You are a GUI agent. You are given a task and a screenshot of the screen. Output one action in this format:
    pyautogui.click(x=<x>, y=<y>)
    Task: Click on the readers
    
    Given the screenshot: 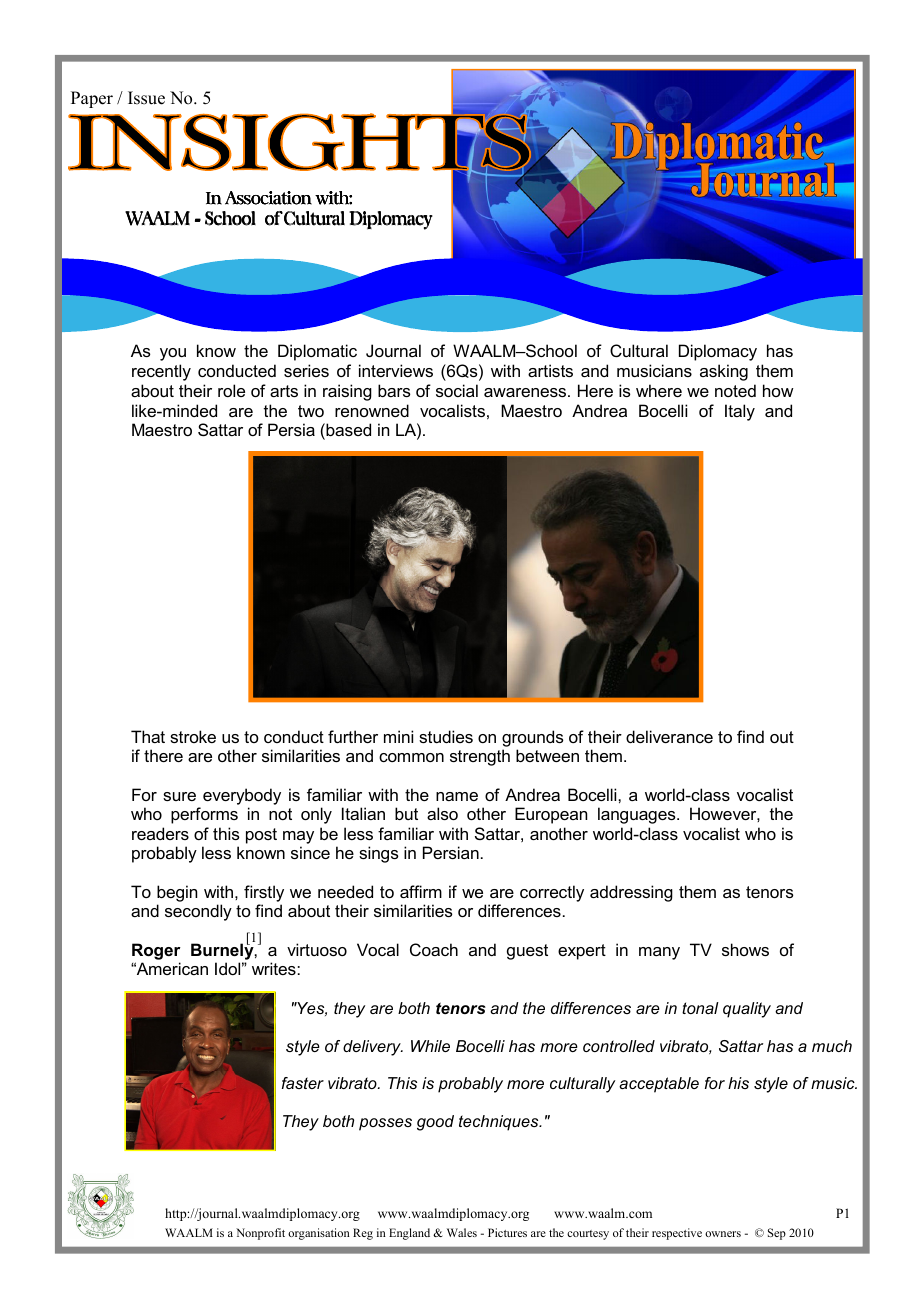 What is the action you would take?
    pyautogui.click(x=160, y=833)
